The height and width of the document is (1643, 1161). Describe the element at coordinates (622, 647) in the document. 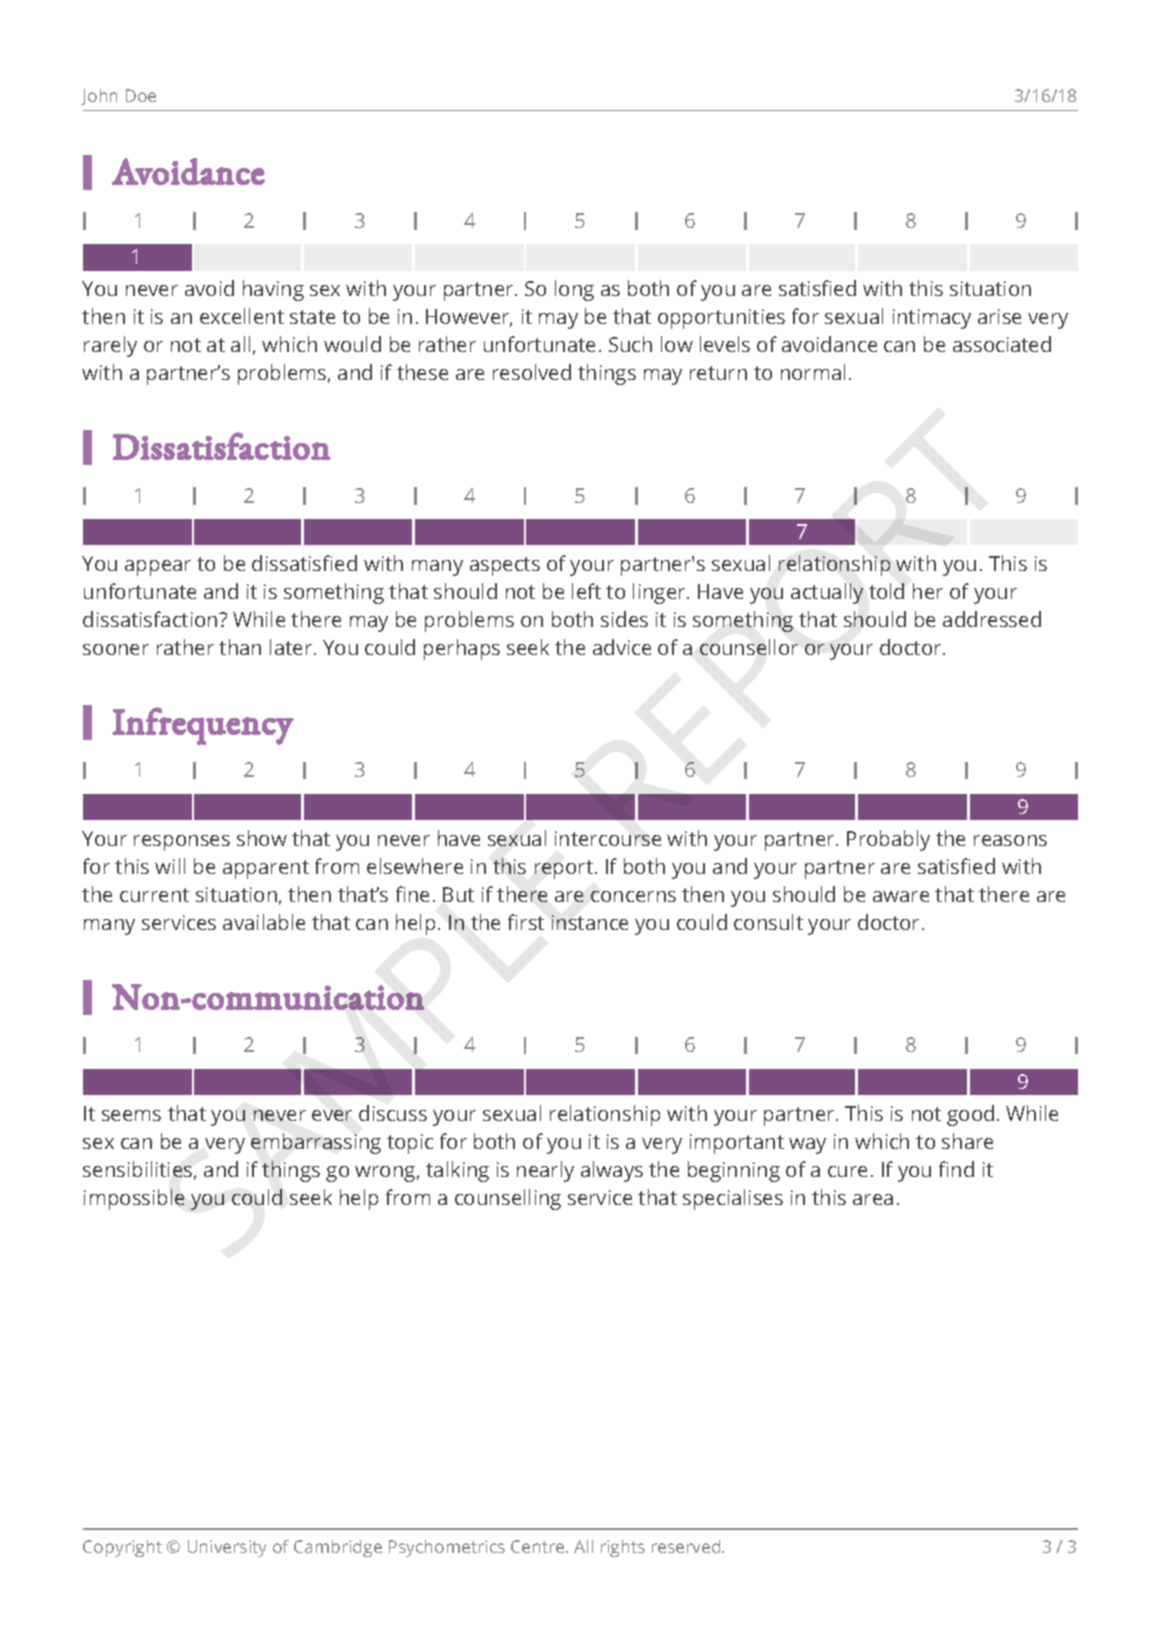

I see `advice` at that location.
